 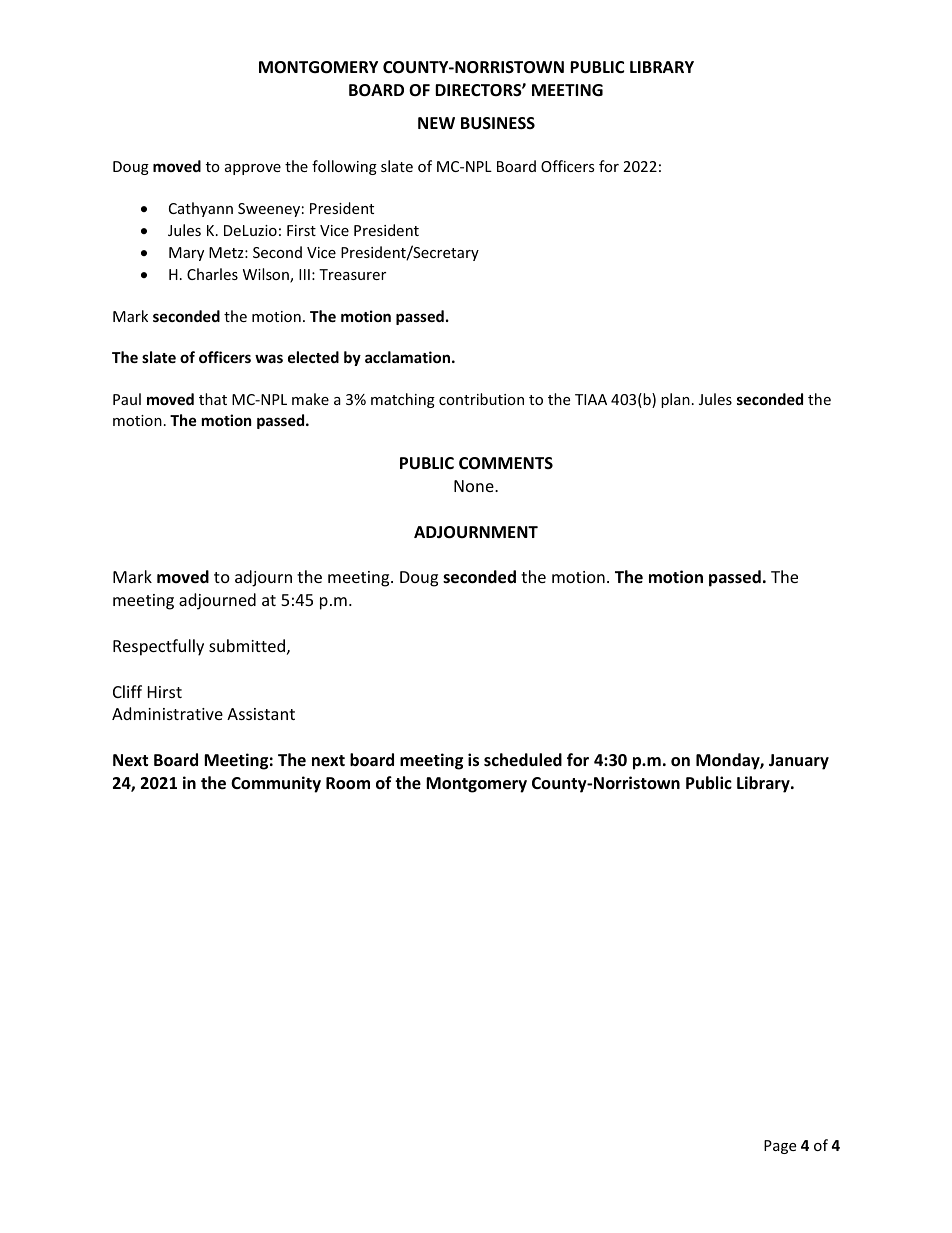 What do you see at coordinates (506, 463) in the screenshot?
I see `COMMENTS` at bounding box center [506, 463].
